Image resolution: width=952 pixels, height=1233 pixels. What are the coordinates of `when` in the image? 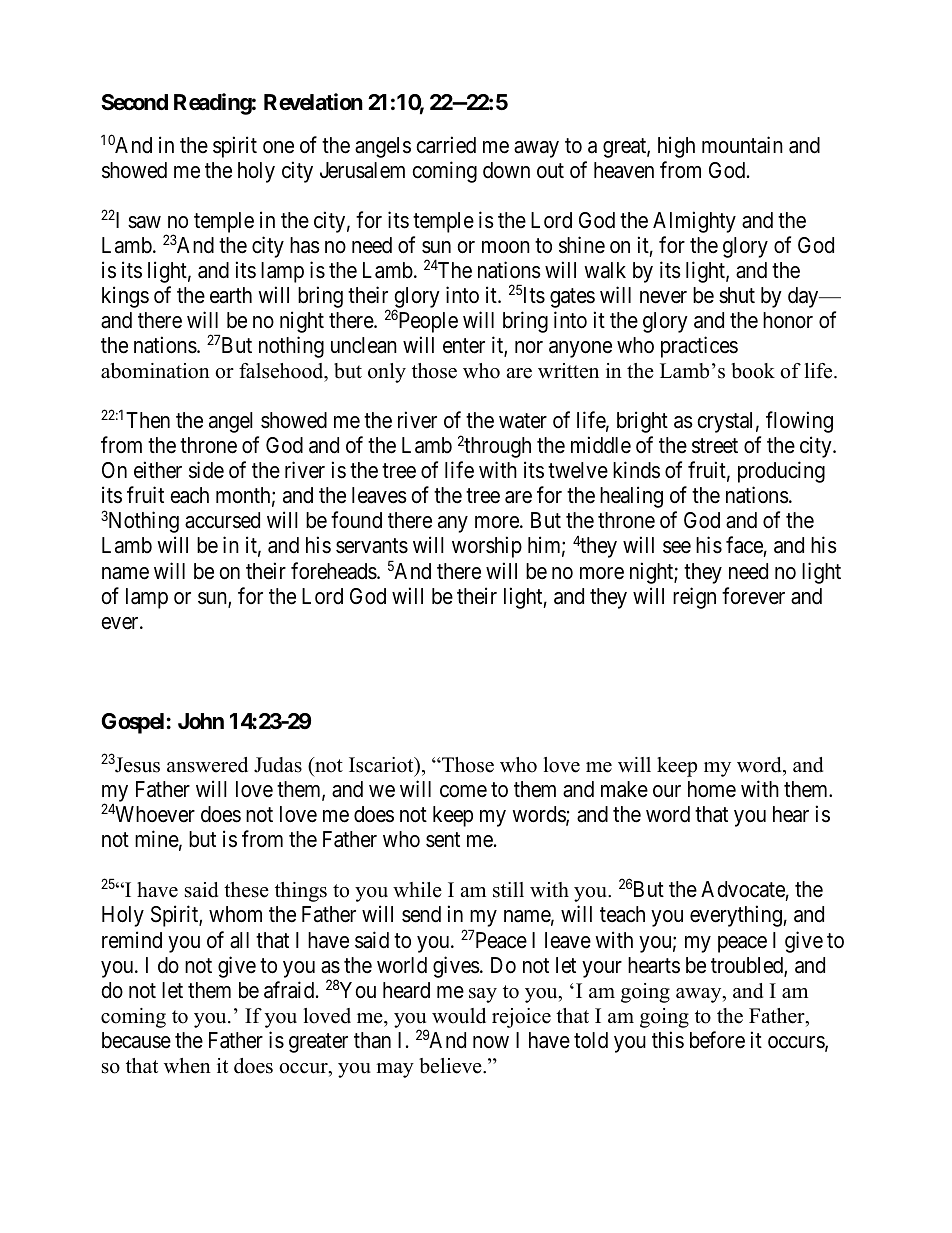 It's located at (187, 1066).
